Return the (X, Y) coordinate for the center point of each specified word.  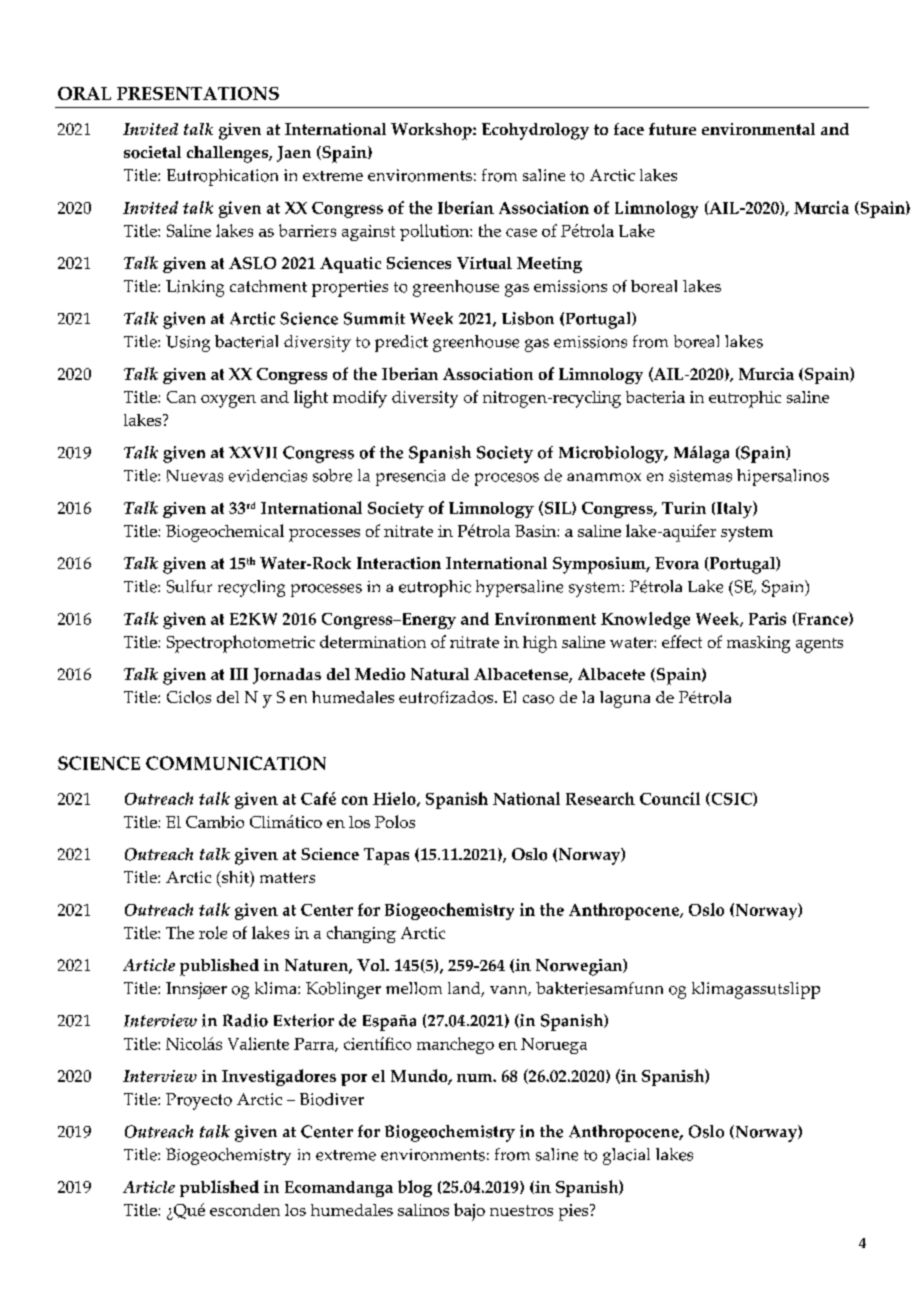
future (672, 129)
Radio (245, 1020)
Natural (440, 674)
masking (758, 644)
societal (152, 152)
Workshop (432, 131)
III (239, 674)
